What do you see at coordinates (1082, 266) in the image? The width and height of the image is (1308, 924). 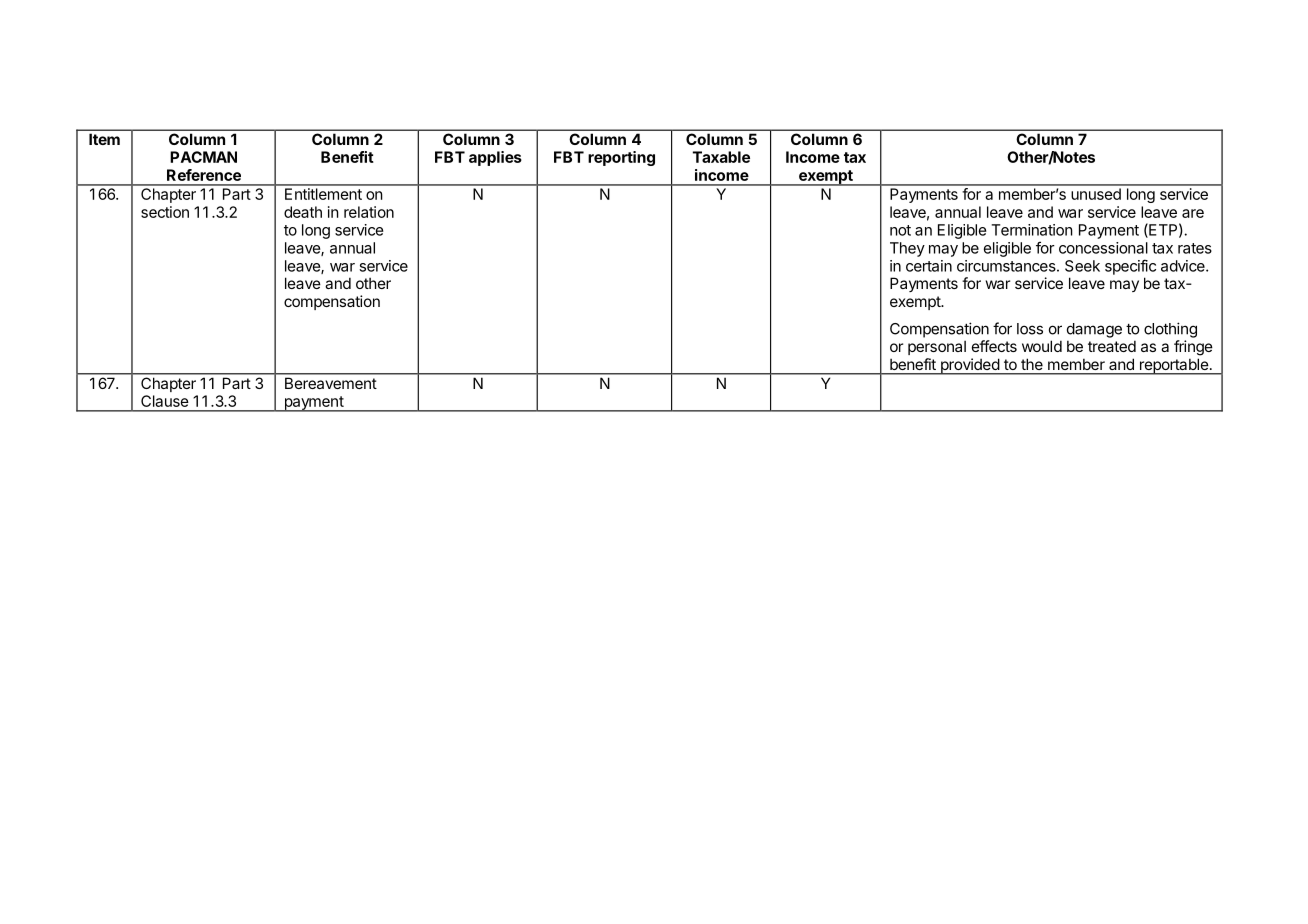 I see `Seek` at bounding box center [1082, 266].
